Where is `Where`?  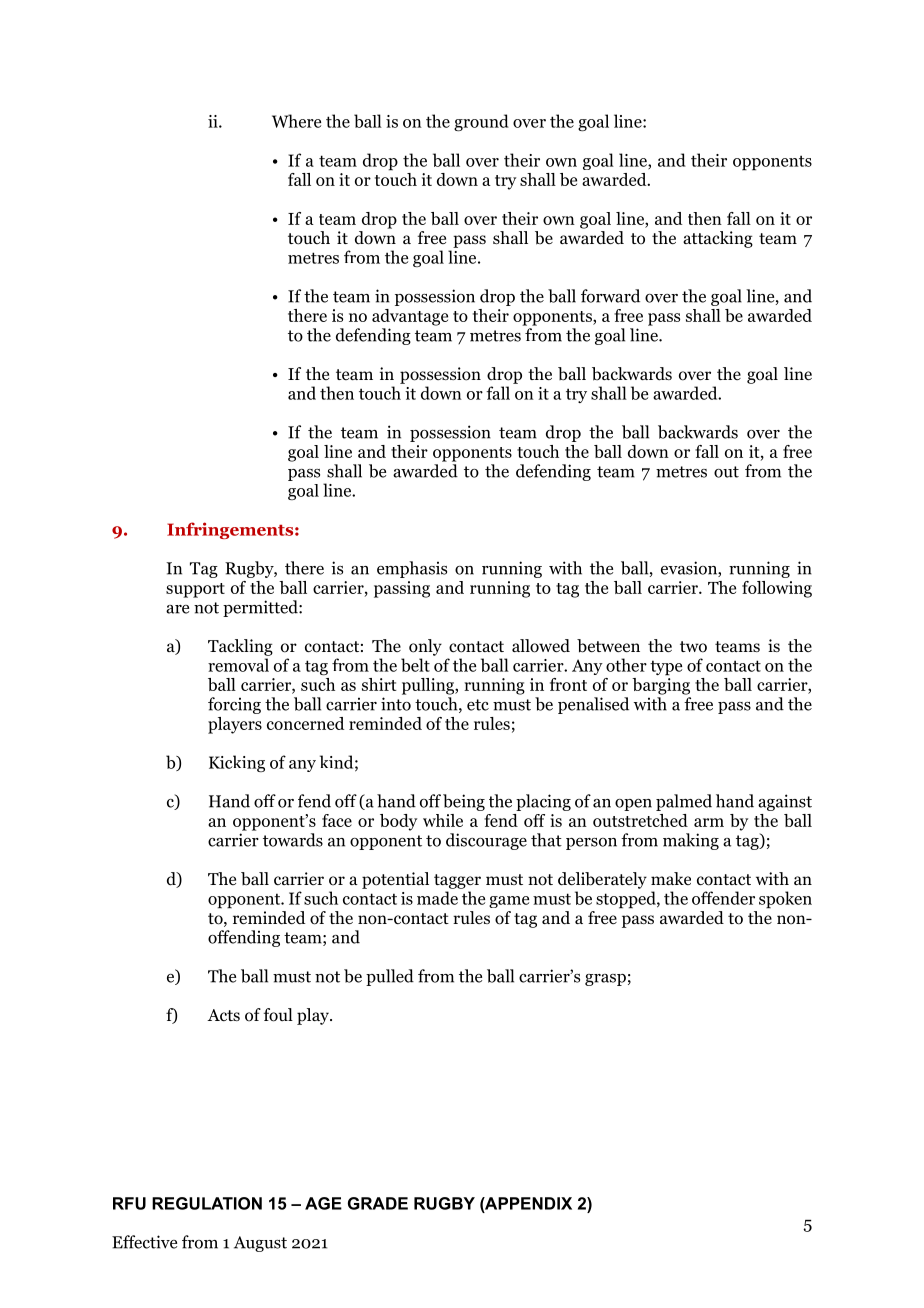 Where is located at coordinates (296, 121).
